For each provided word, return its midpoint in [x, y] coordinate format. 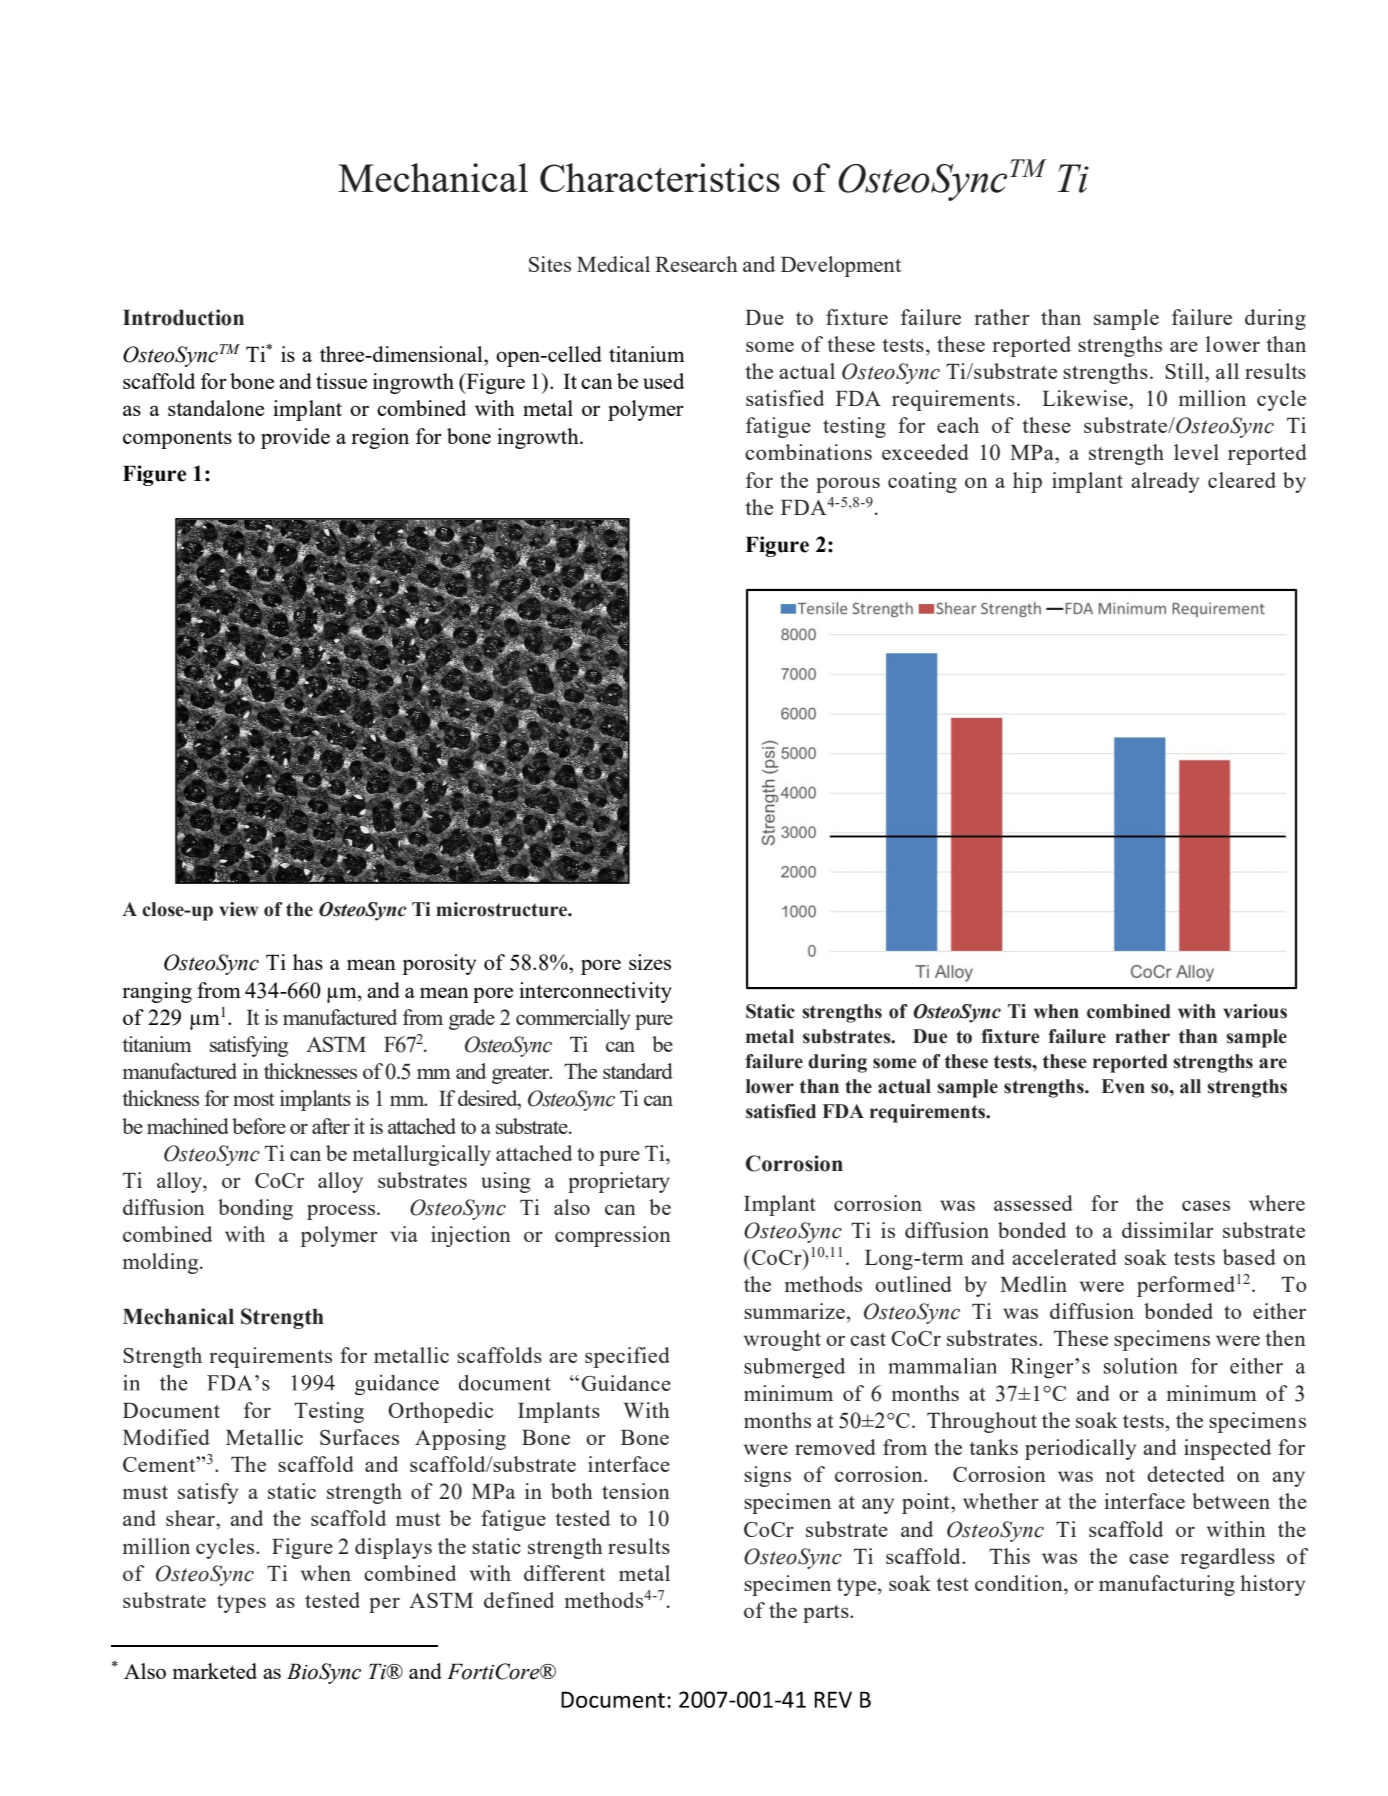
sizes [650, 962]
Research [696, 264]
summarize [794, 1311]
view [238, 909]
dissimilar [1168, 1230]
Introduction [183, 317]
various [1255, 1011]
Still [1185, 371]
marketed [215, 1671]
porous [848, 485]
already [1165, 482]
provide [295, 438]
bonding [255, 1209]
